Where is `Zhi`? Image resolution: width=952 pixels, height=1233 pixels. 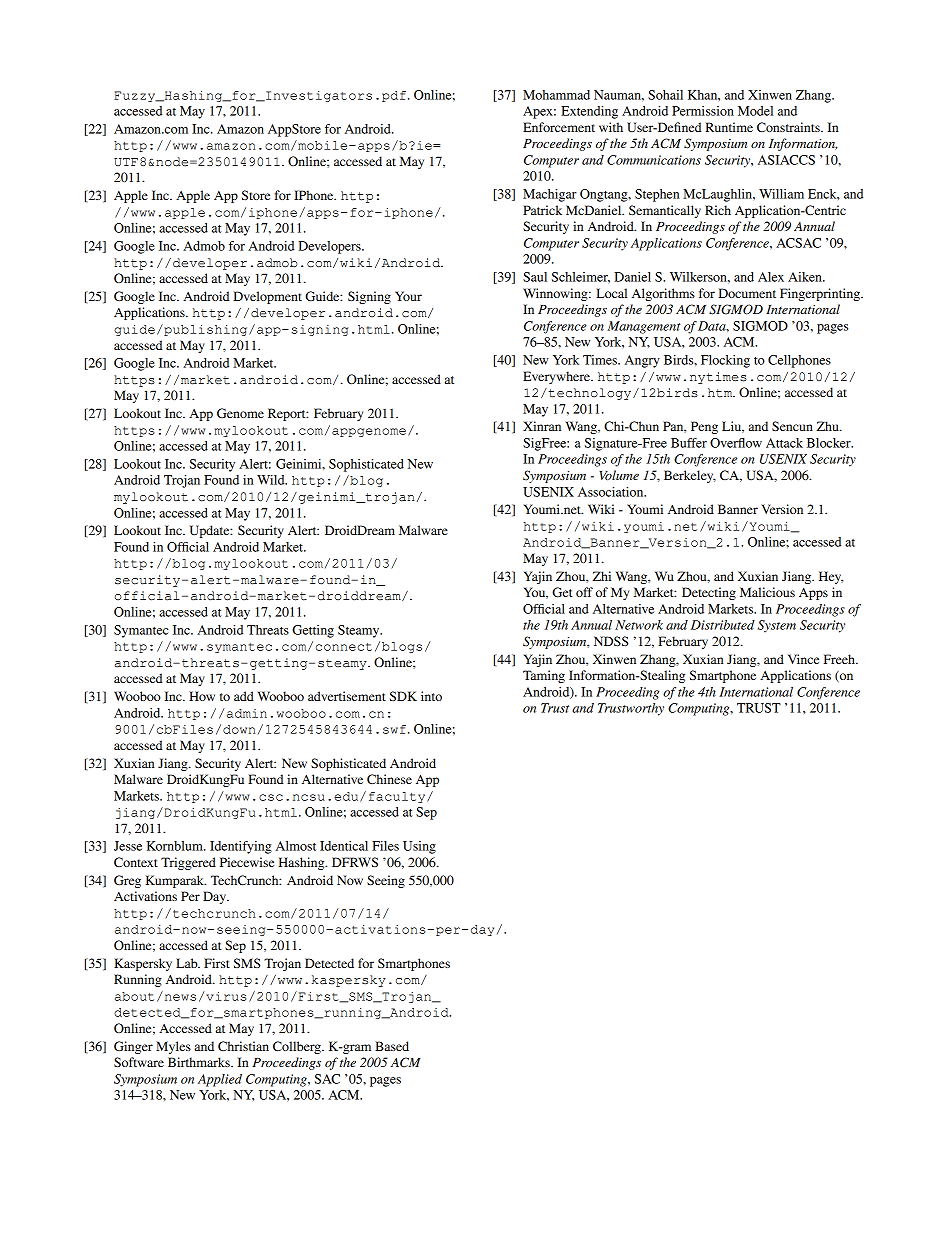 Zhi is located at coordinates (601, 576).
